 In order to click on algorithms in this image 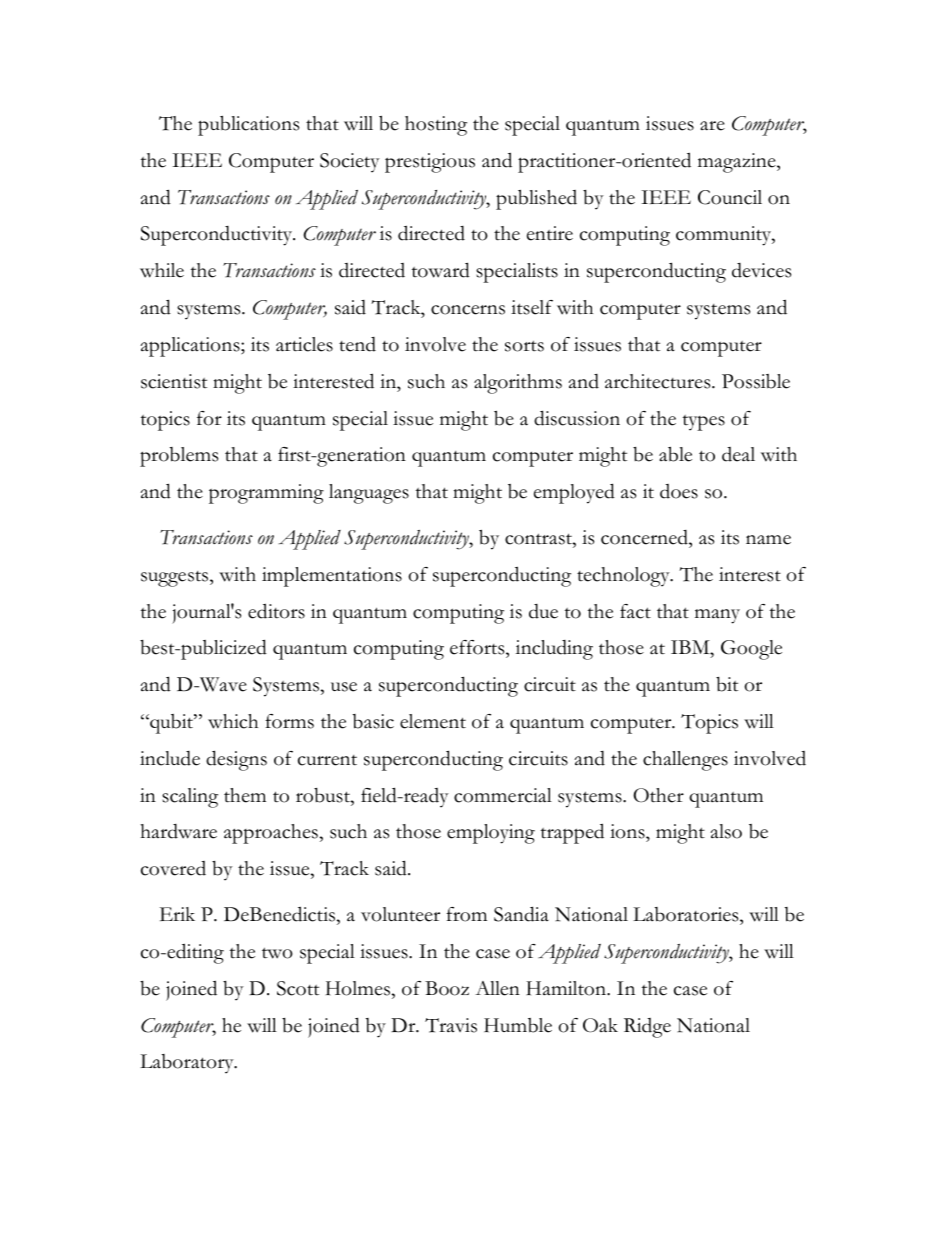, I will do `click(518, 384)`.
